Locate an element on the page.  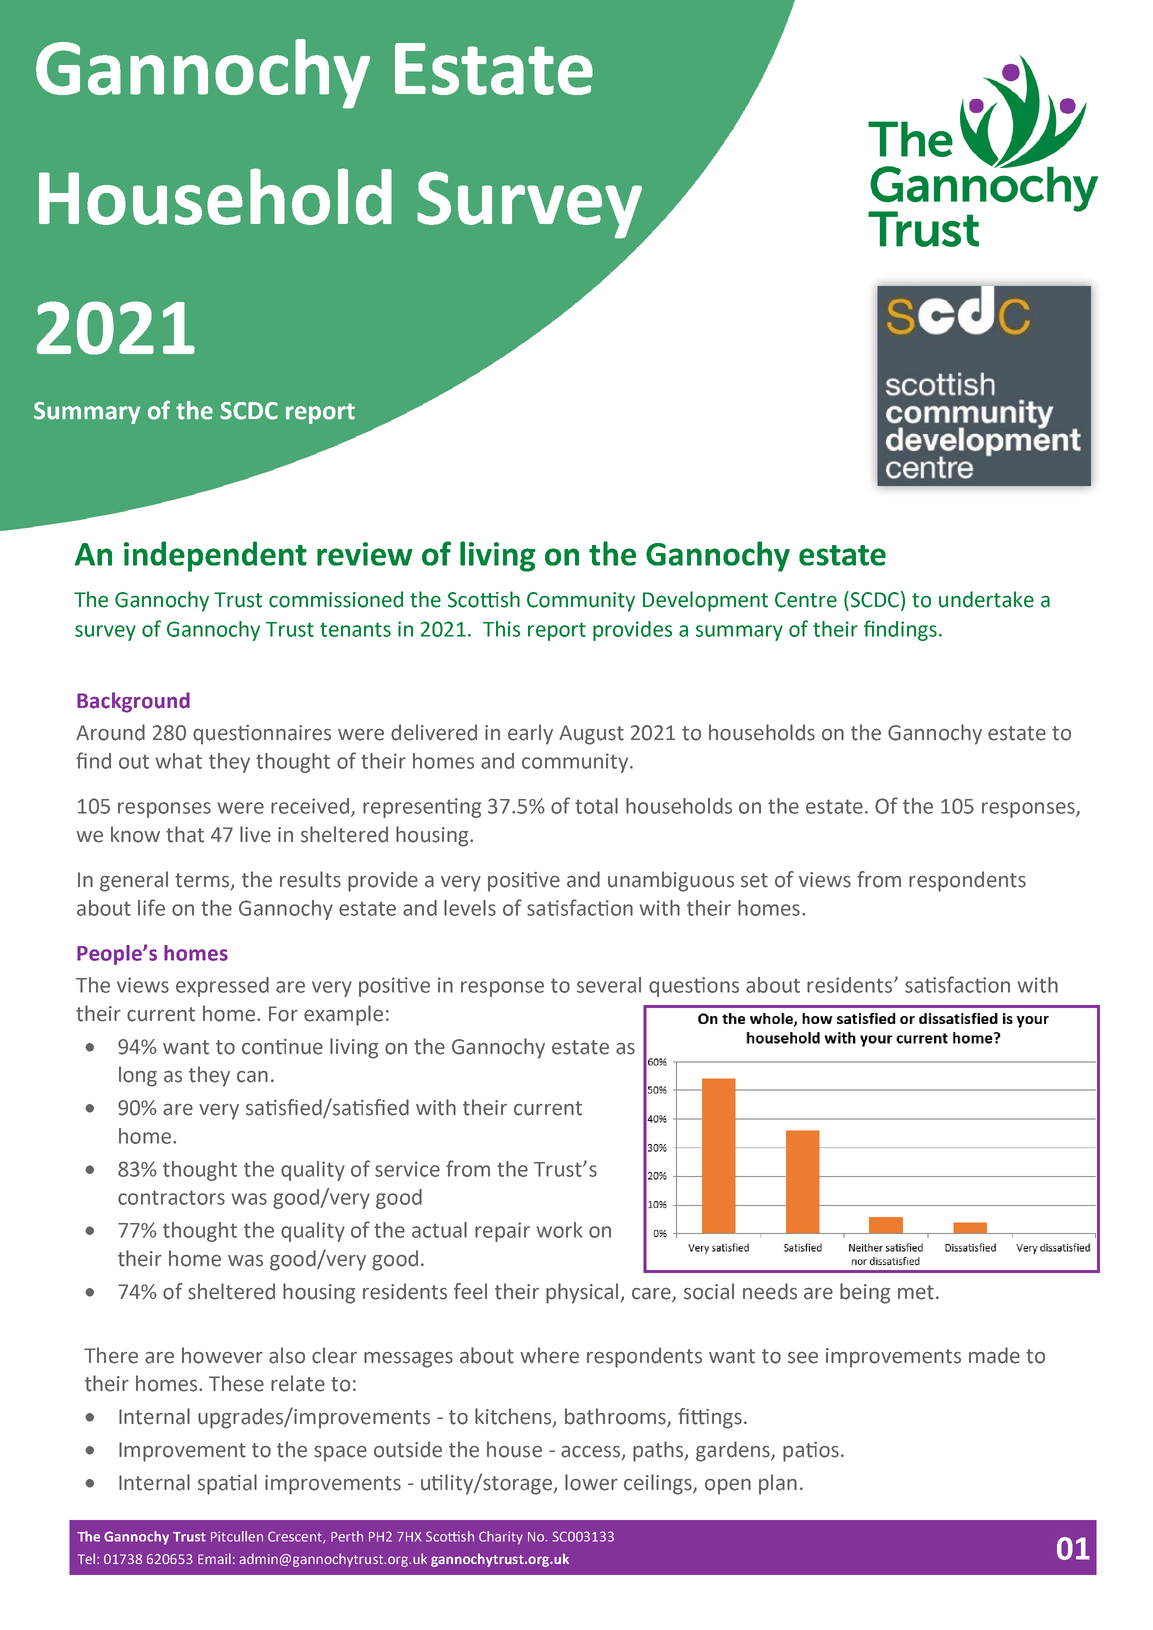
questions is located at coordinates (694, 987).
